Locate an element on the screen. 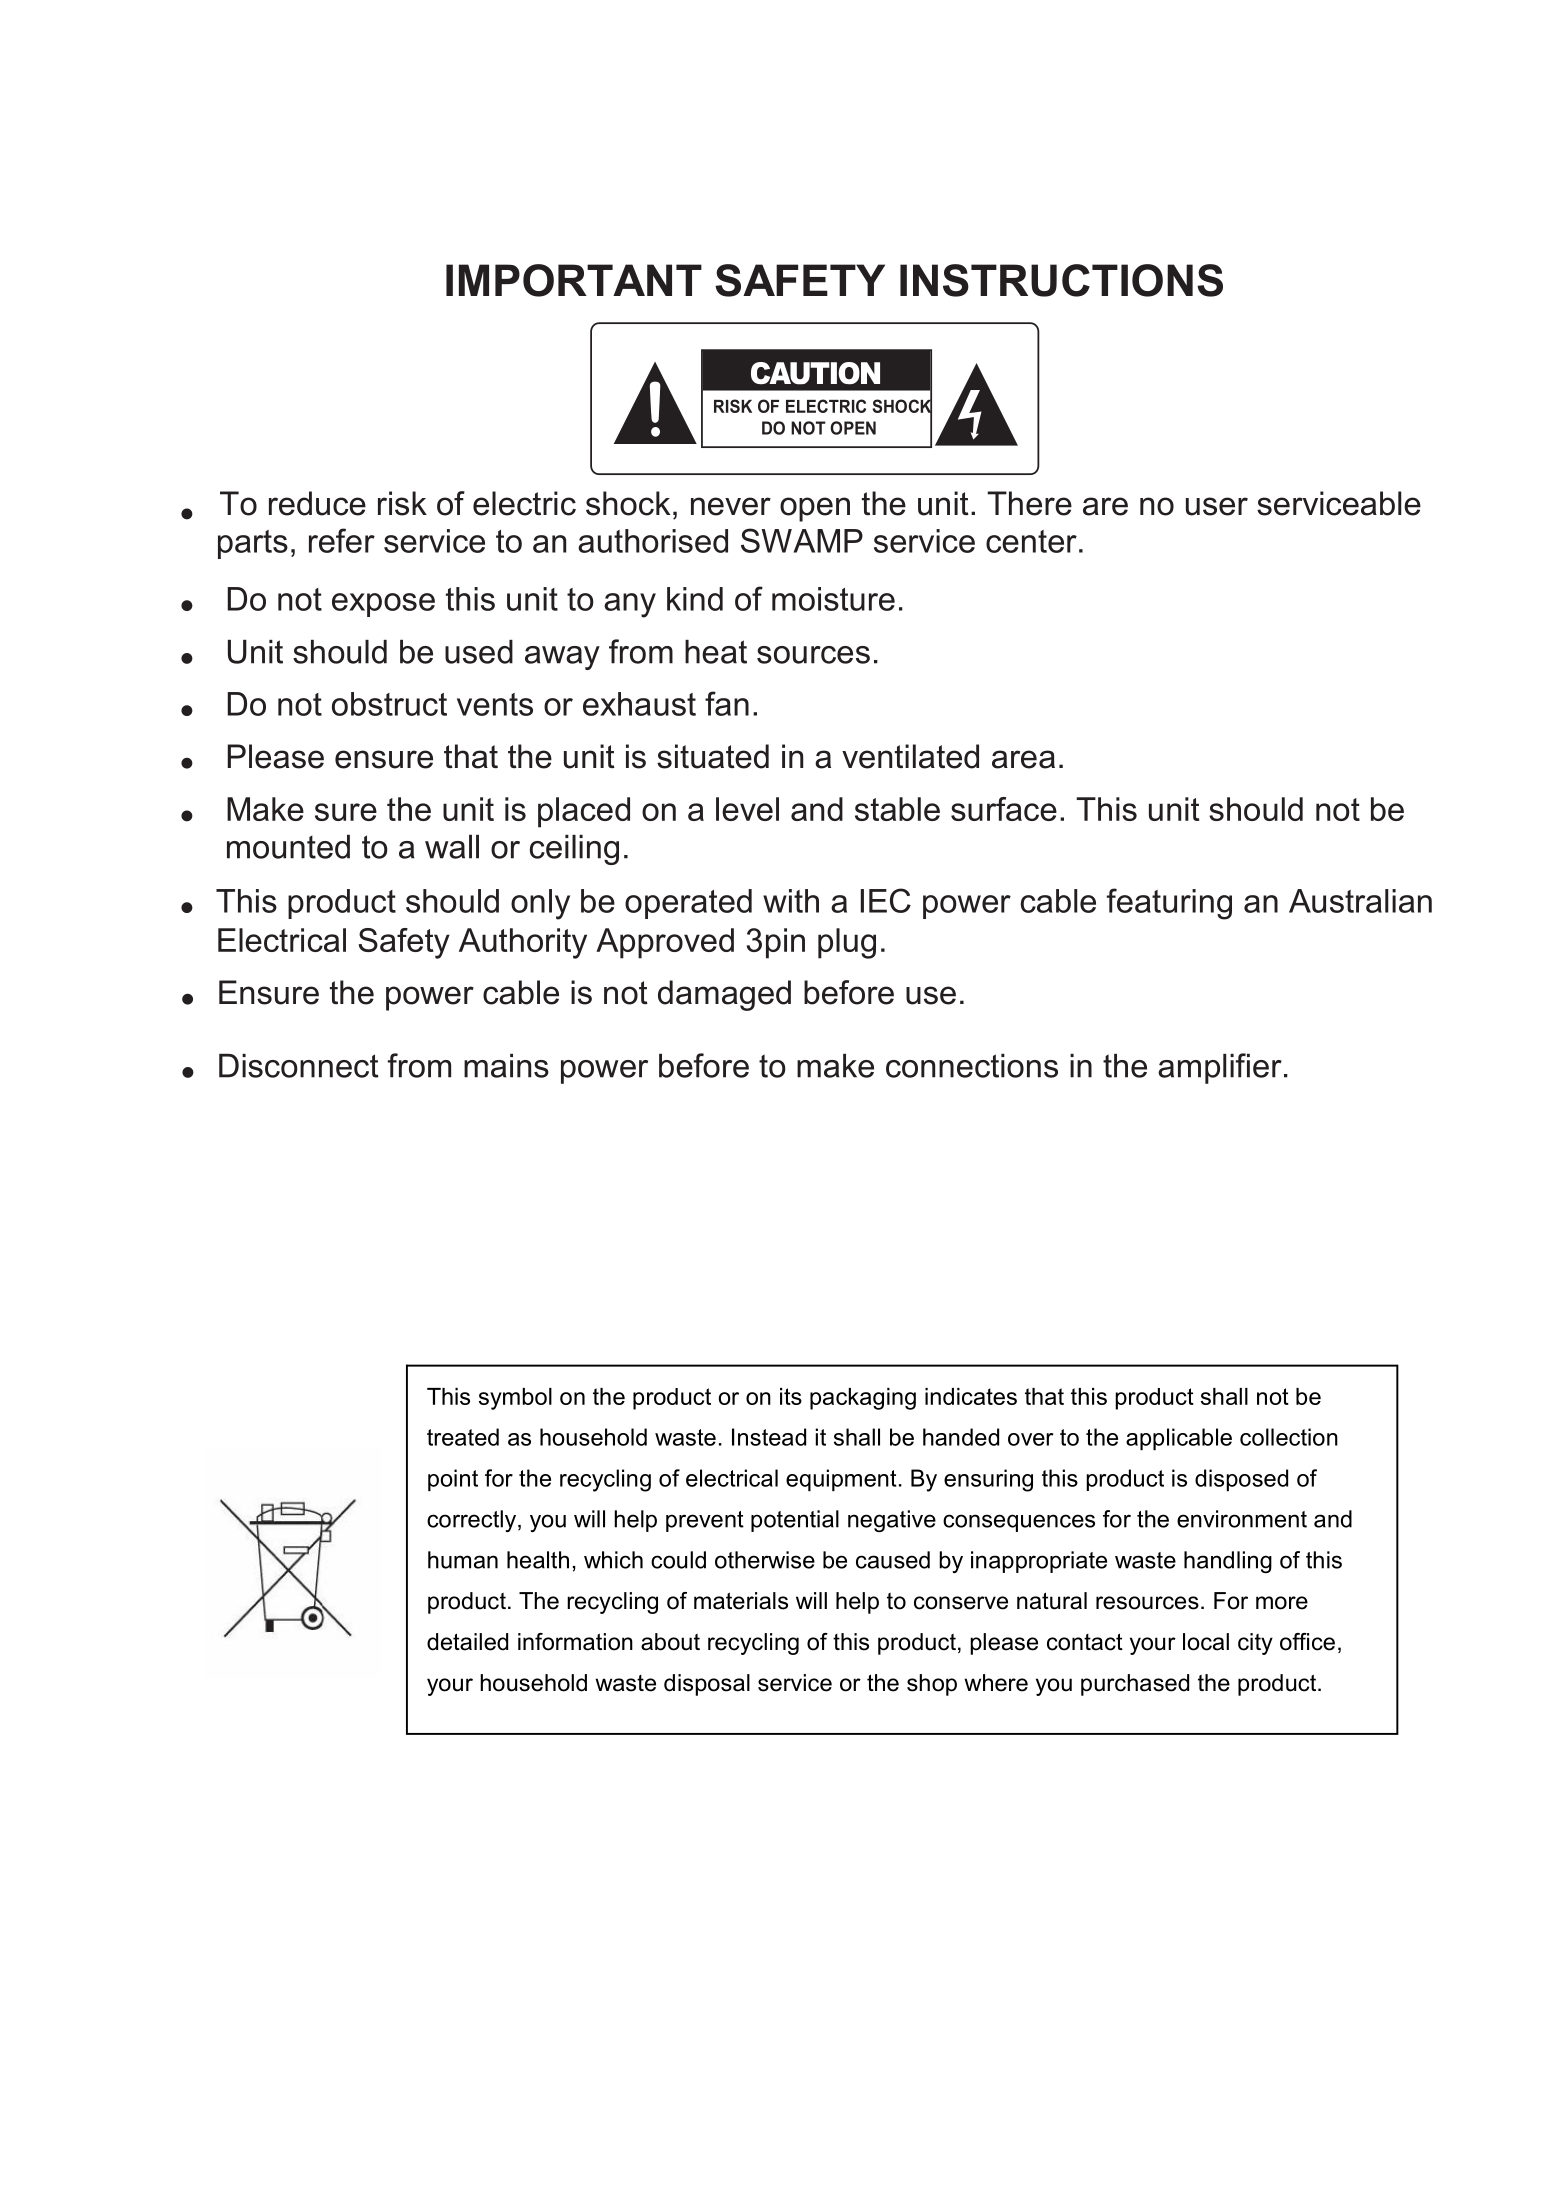 This screenshot has width=1559, height=2207. plug is located at coordinates (847, 943).
